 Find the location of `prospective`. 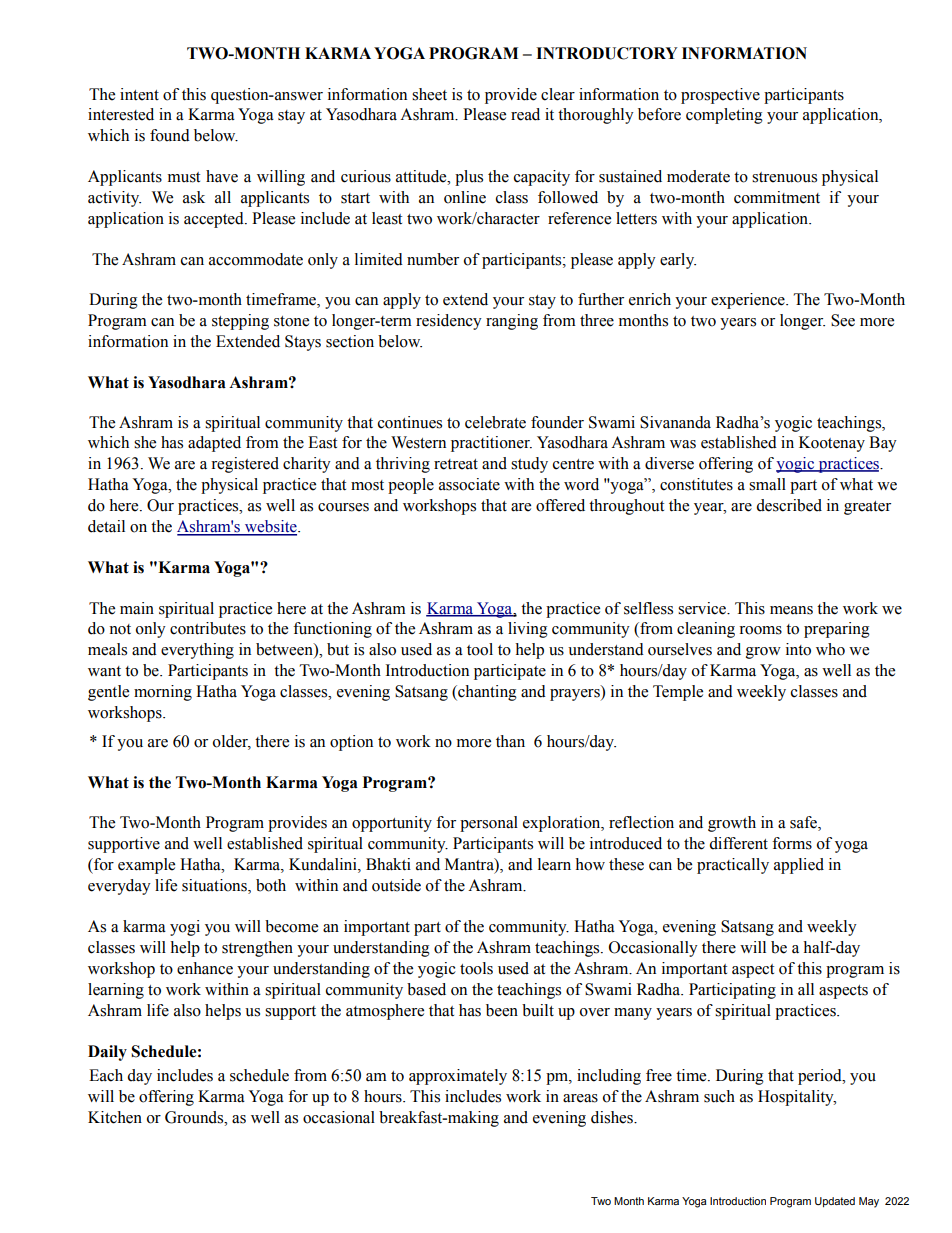

prospective is located at coordinates (720, 96).
